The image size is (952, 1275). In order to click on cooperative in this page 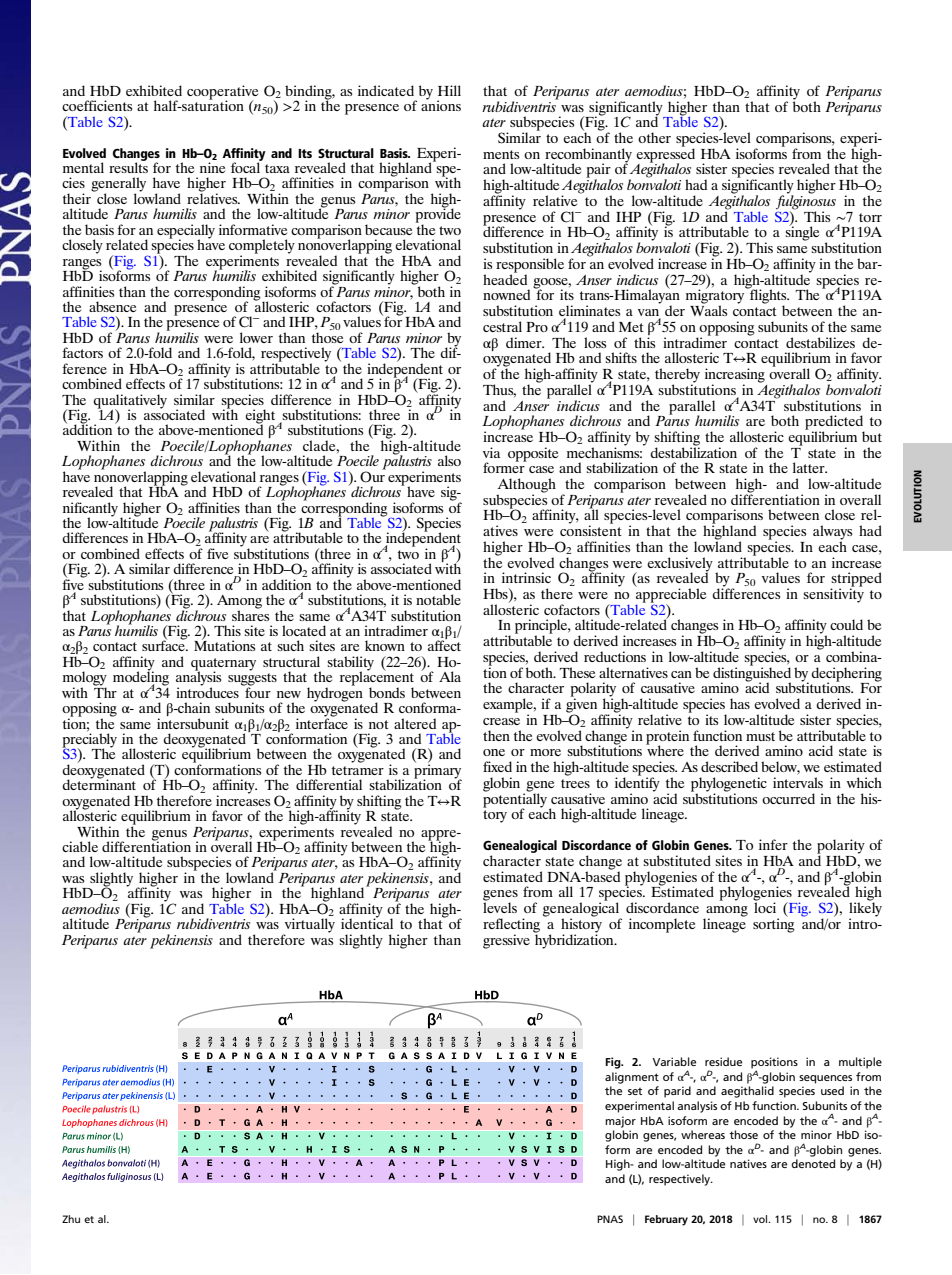, I will do `click(222, 93)`.
